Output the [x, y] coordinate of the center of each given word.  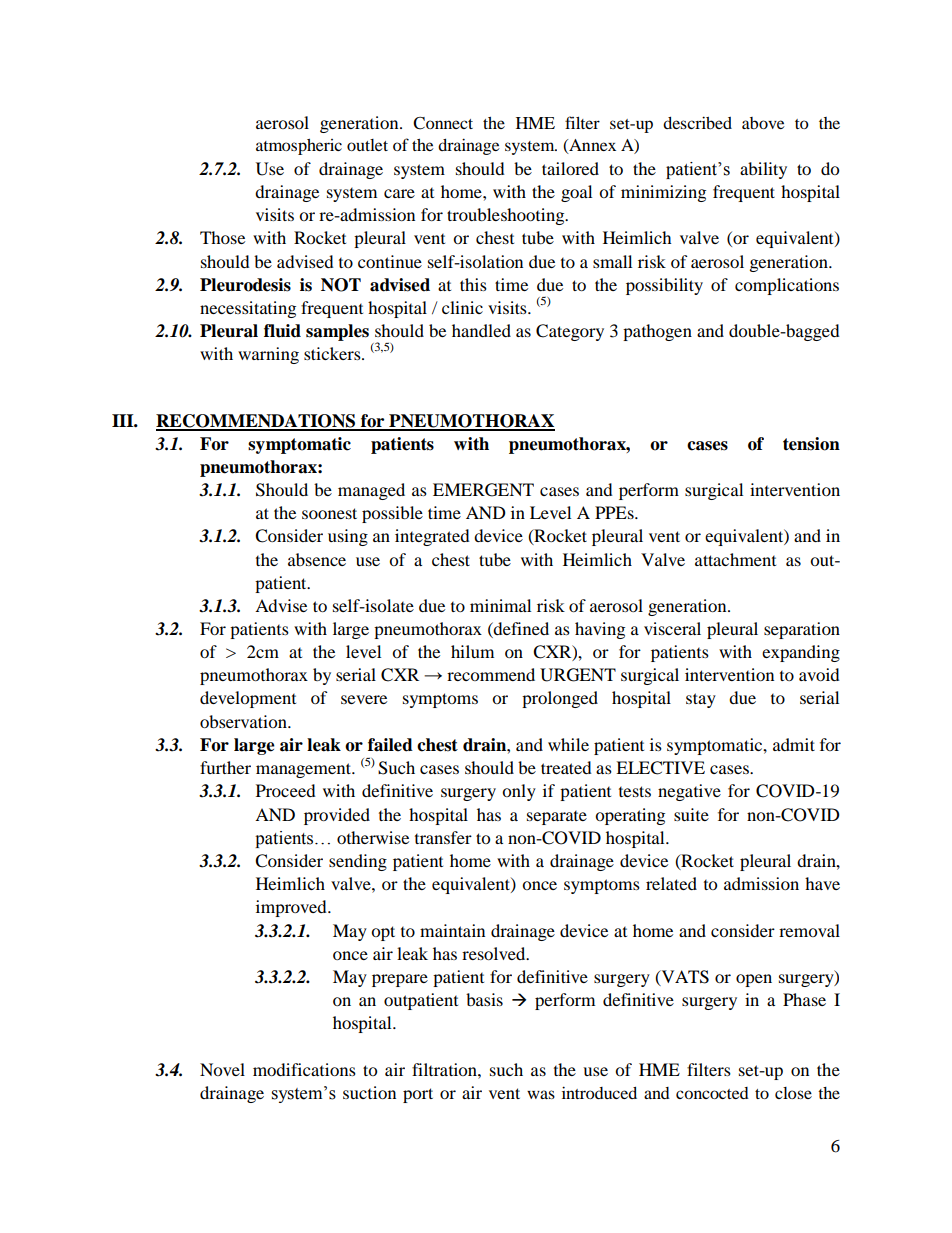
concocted [712, 1093]
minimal [500, 605]
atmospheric [299, 147]
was [541, 1094]
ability [763, 170]
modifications [304, 1069]
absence [317, 559]
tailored [570, 168]
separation [802, 630]
